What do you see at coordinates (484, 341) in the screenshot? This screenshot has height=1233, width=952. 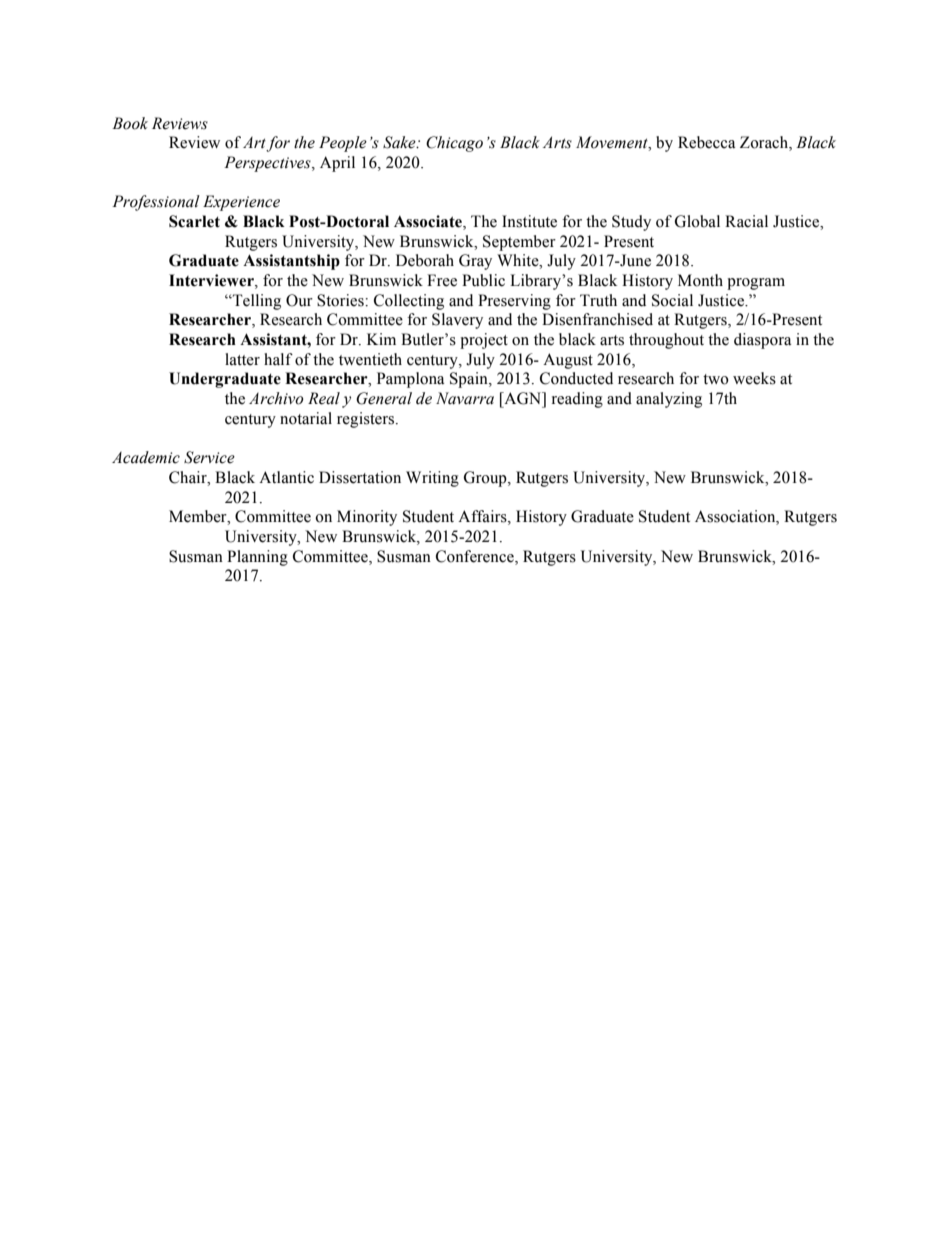 I see `project` at bounding box center [484, 341].
